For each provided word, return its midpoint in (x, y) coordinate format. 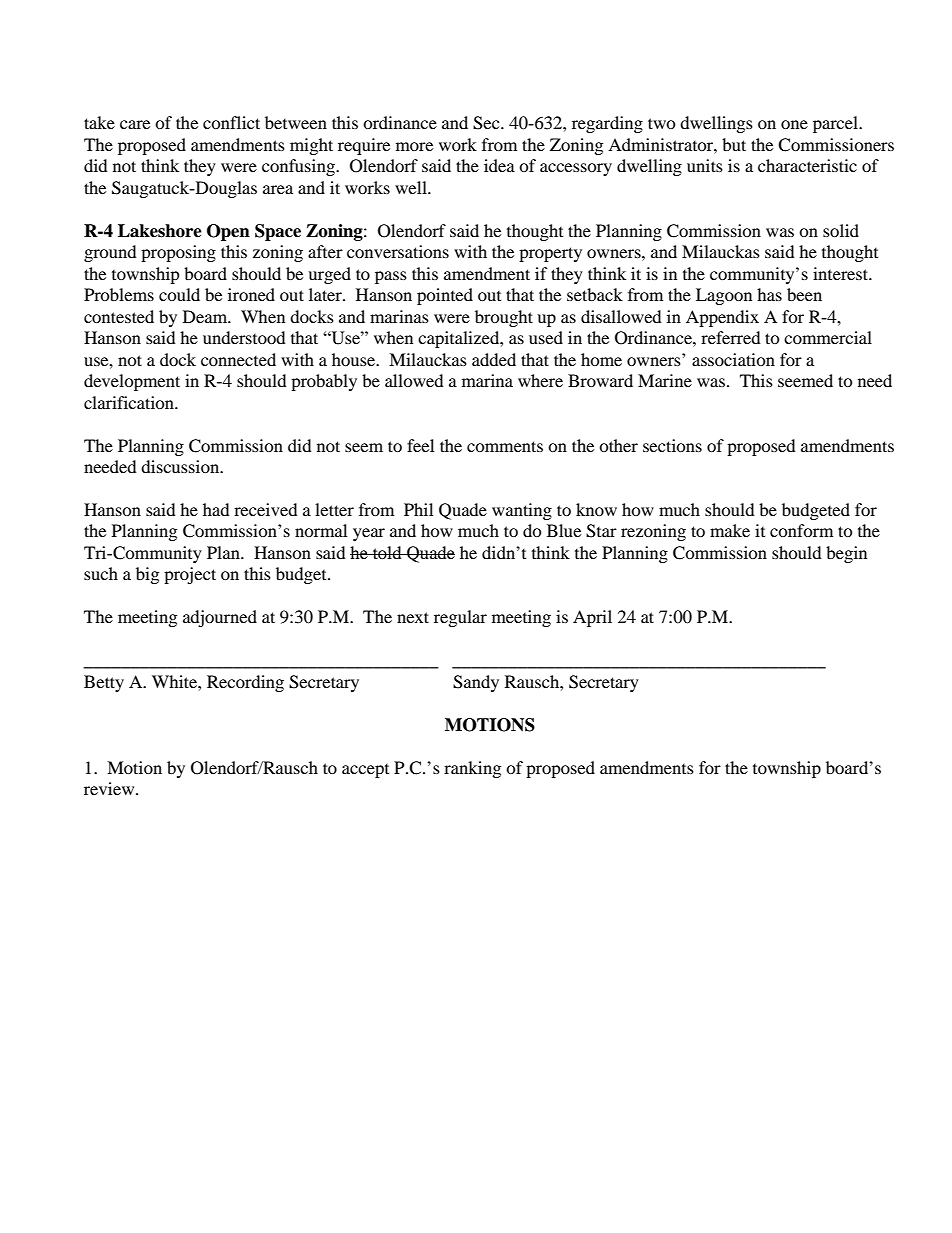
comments (505, 446)
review (110, 788)
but (734, 144)
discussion (181, 466)
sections (672, 445)
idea (499, 165)
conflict (231, 122)
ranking (472, 769)
